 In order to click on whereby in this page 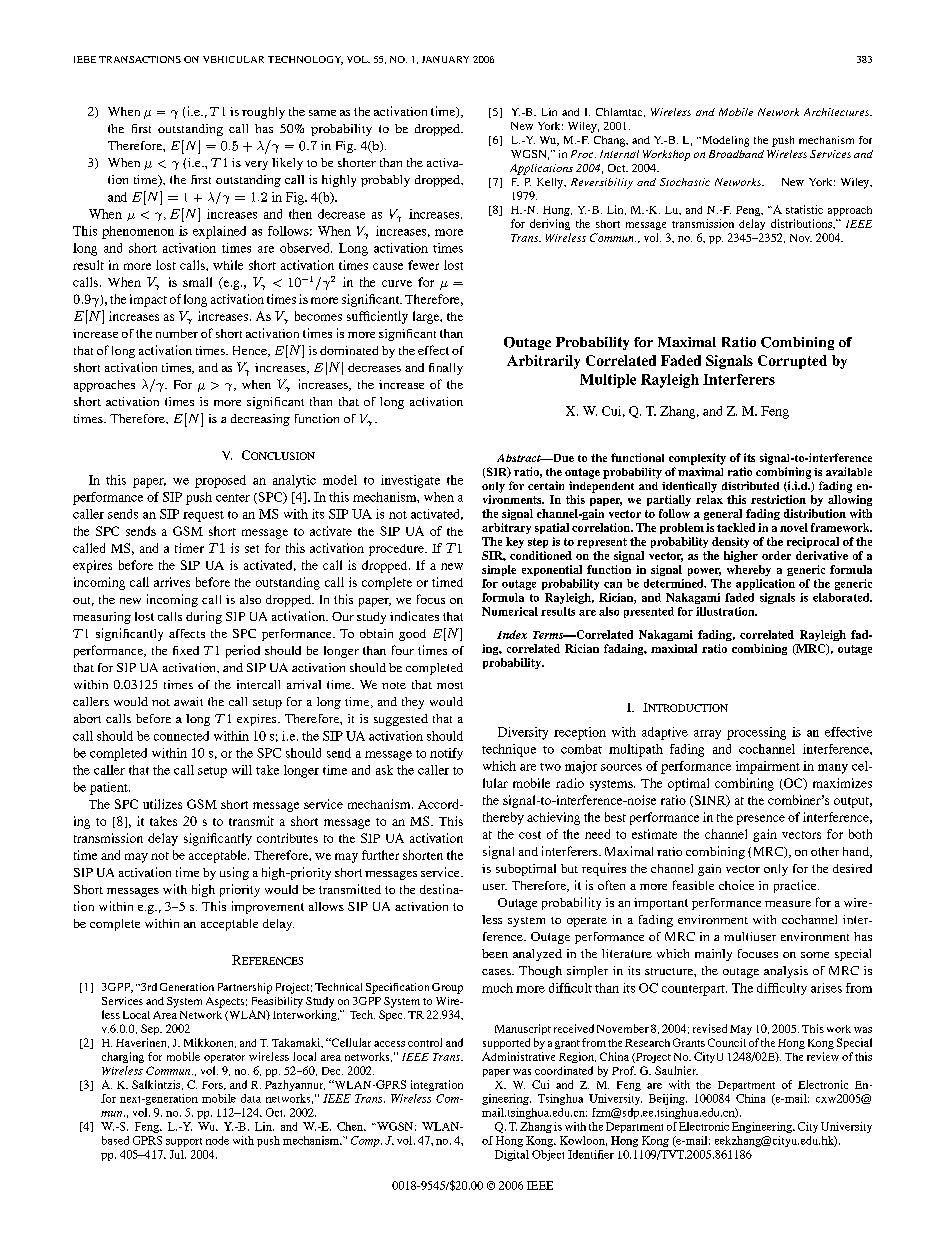, I will do `click(749, 570)`.
